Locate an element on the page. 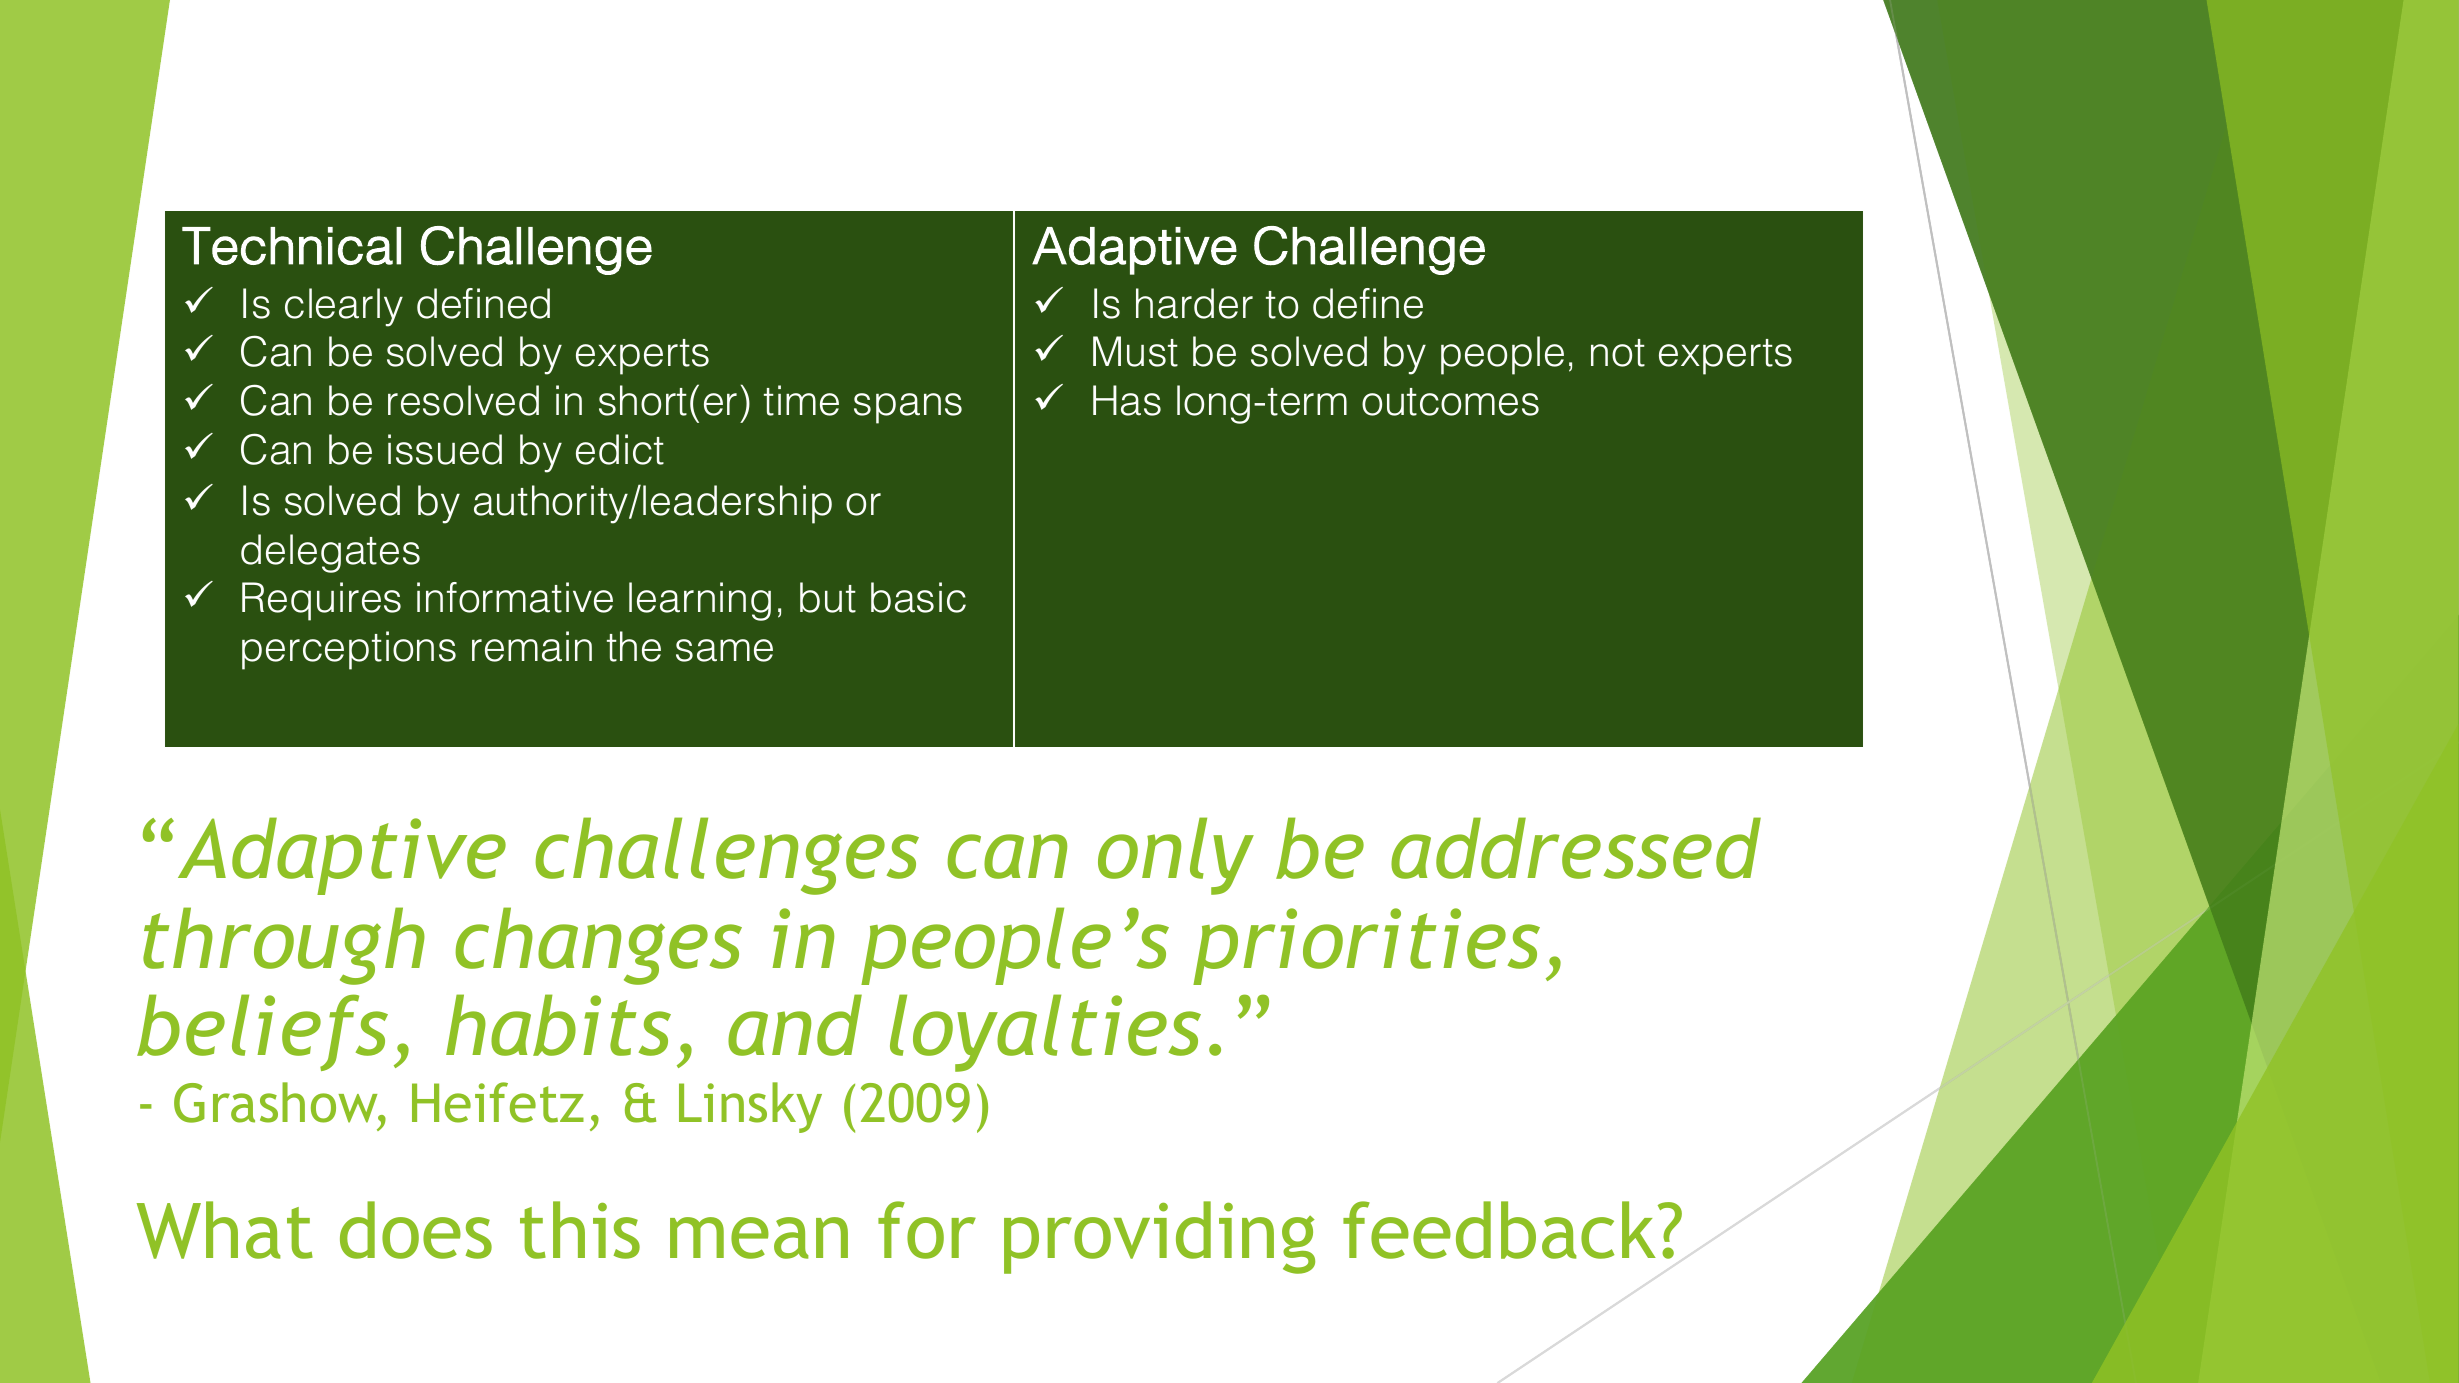 Image resolution: width=2459 pixels, height=1383 pixels. mean is located at coordinates (759, 1238).
